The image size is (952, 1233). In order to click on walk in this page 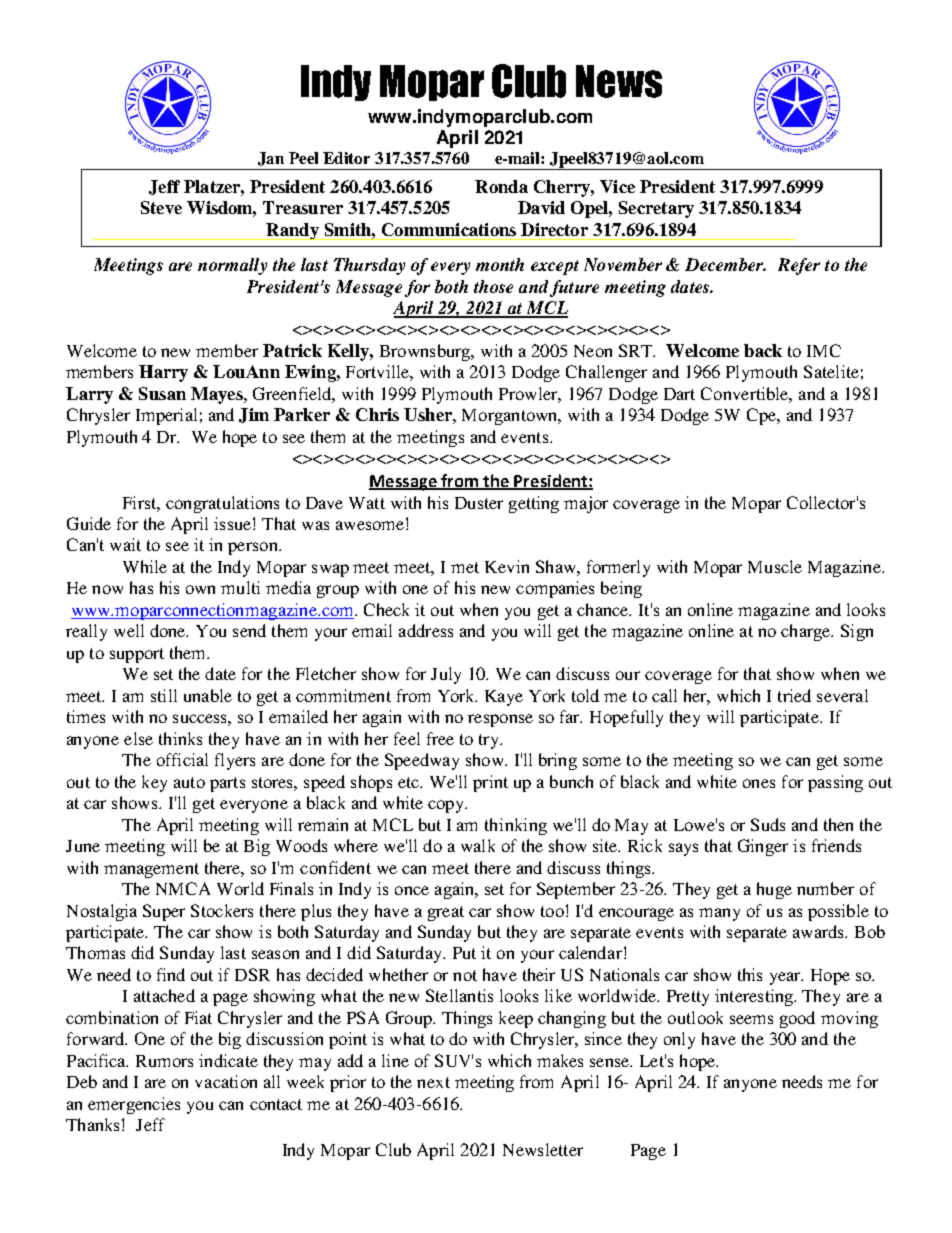, I will do `click(478, 845)`.
